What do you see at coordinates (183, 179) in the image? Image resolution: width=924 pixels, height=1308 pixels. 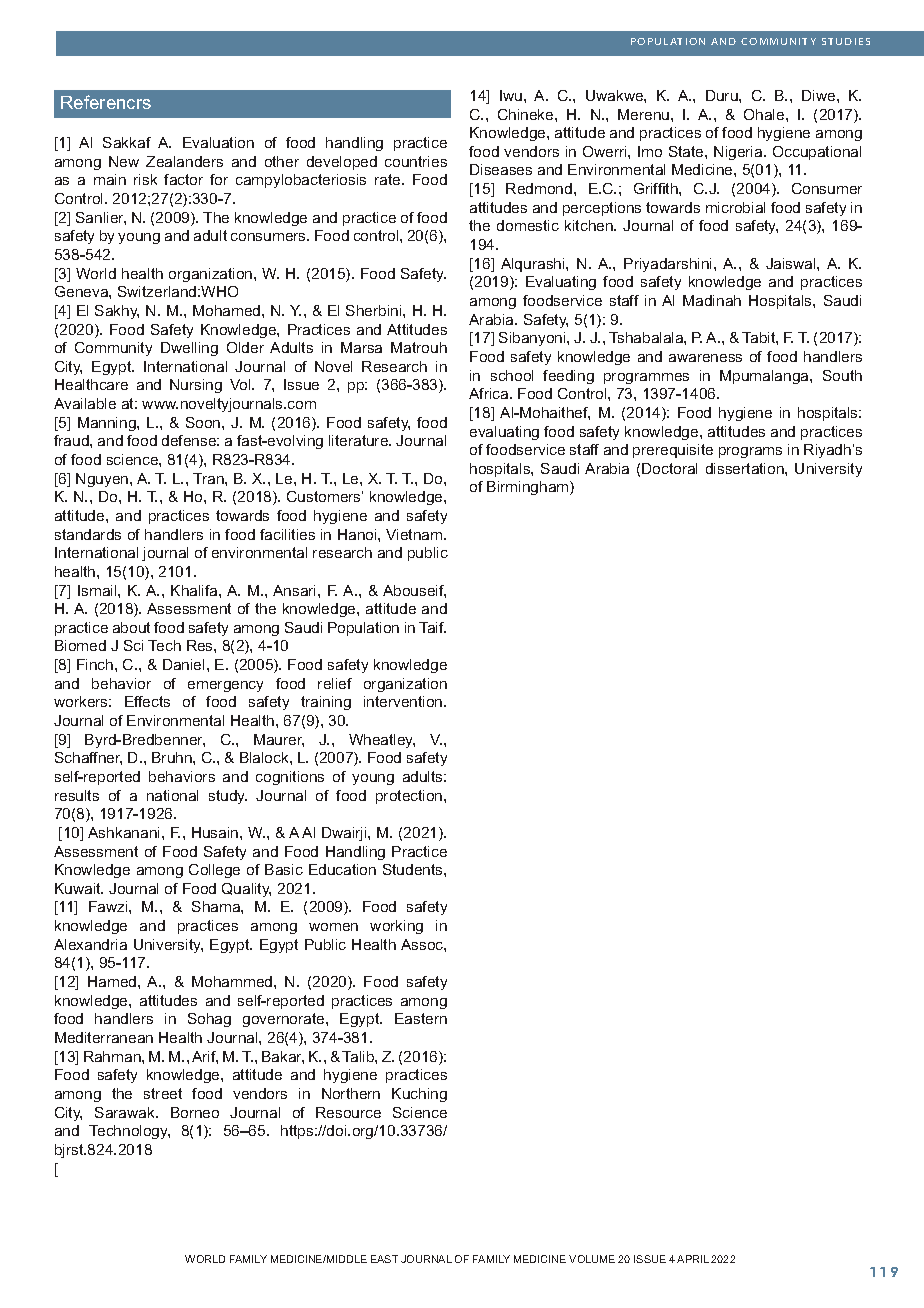 I see `factor` at bounding box center [183, 179].
